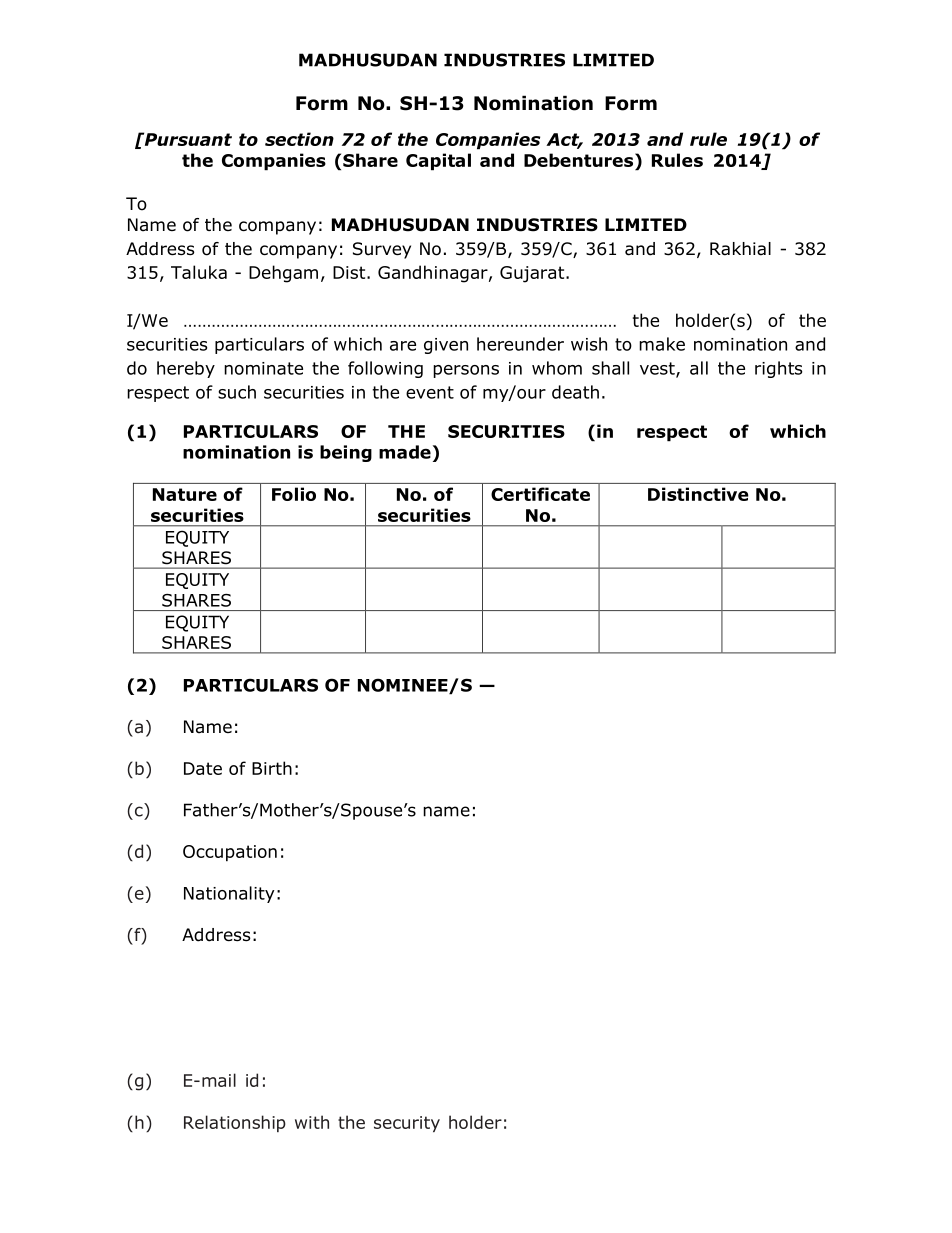  What do you see at coordinates (575, 392) in the screenshot?
I see `death` at bounding box center [575, 392].
